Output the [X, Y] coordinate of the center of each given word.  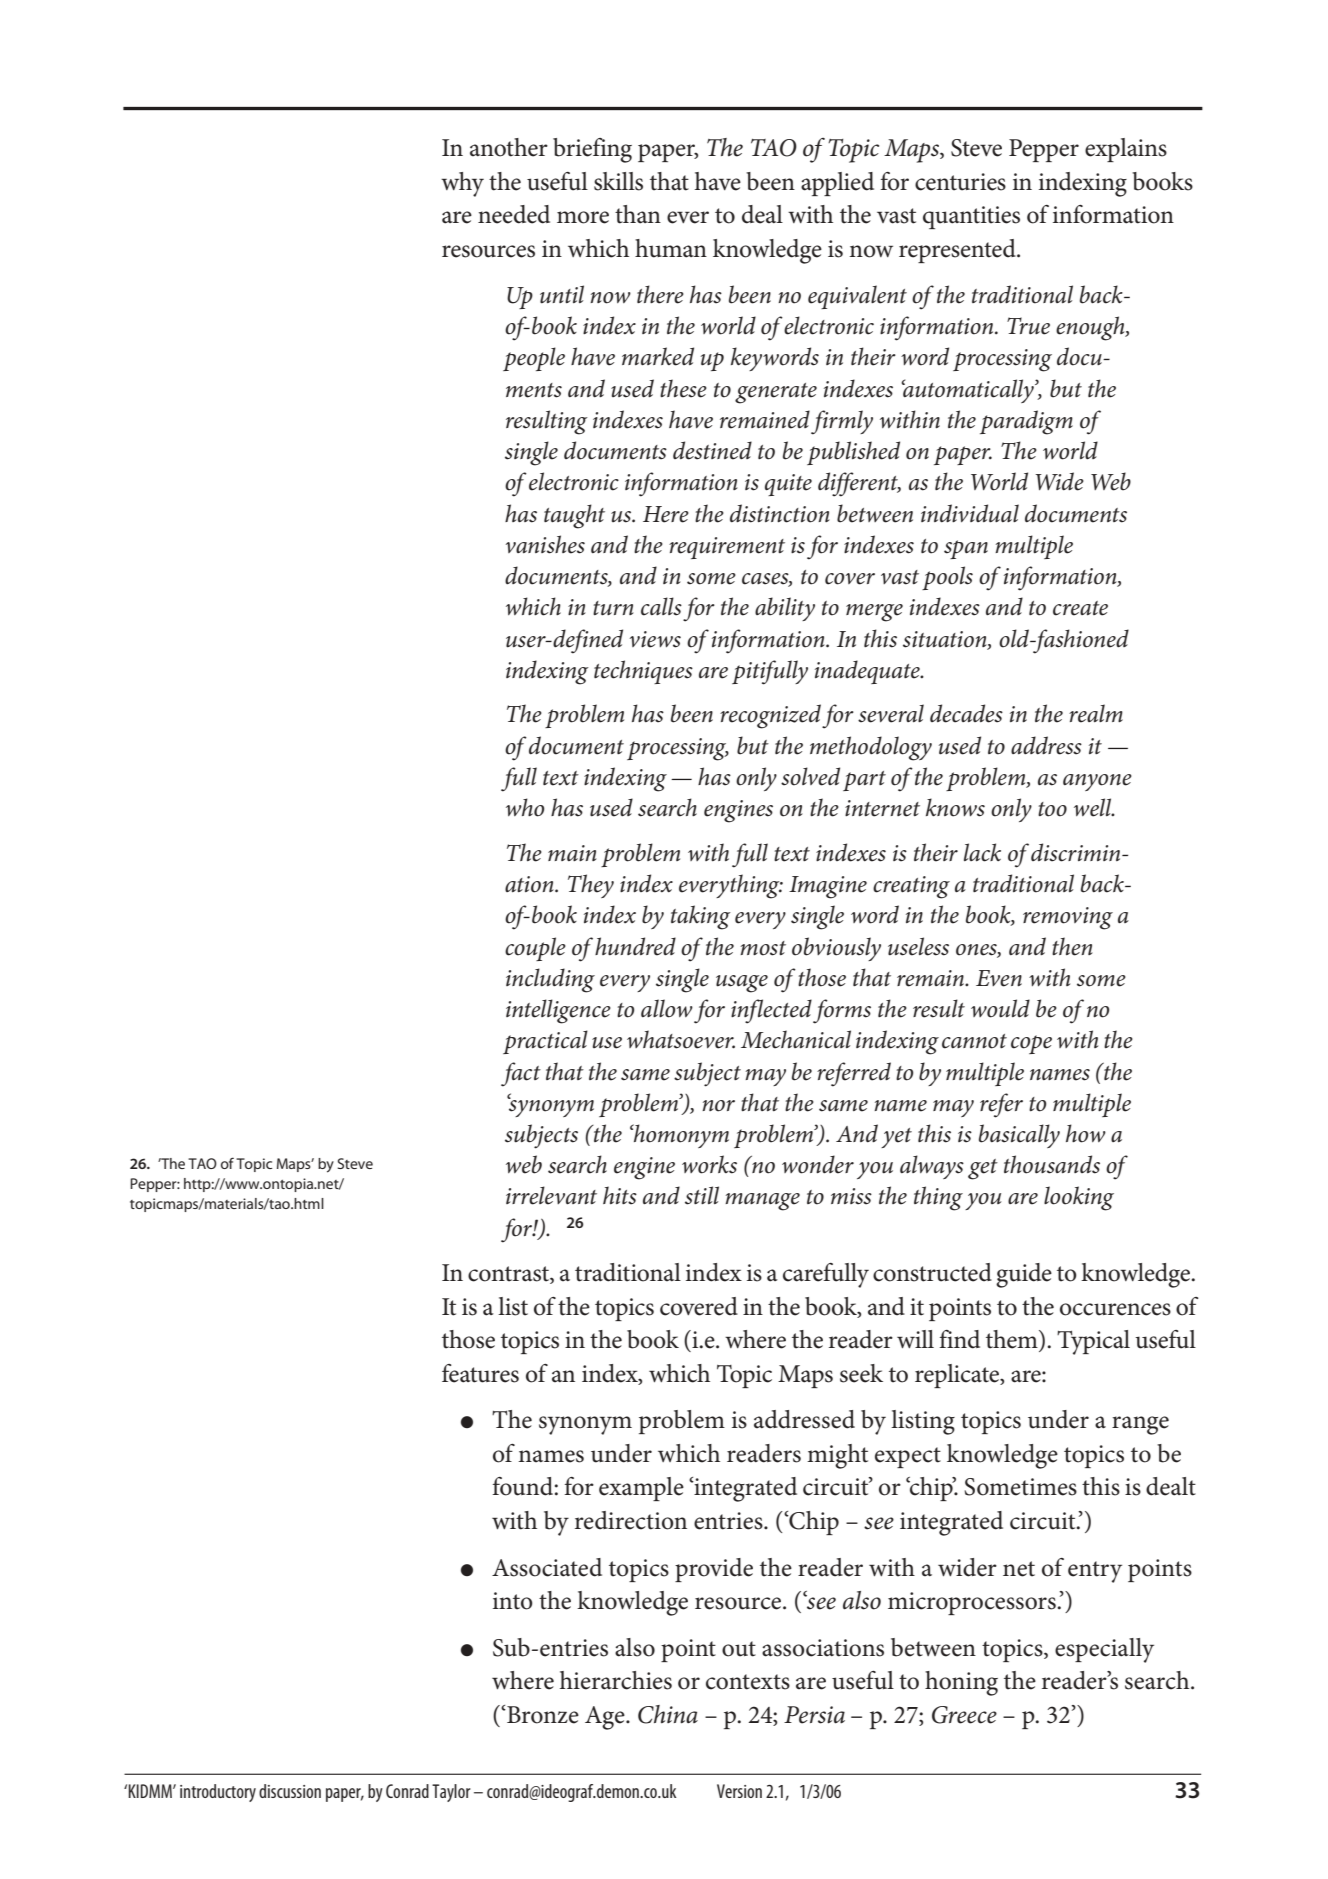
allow [667, 1008]
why [462, 184]
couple [535, 949]
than [638, 214]
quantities [971, 217]
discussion [290, 1791]
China [668, 1714]
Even [999, 978]
